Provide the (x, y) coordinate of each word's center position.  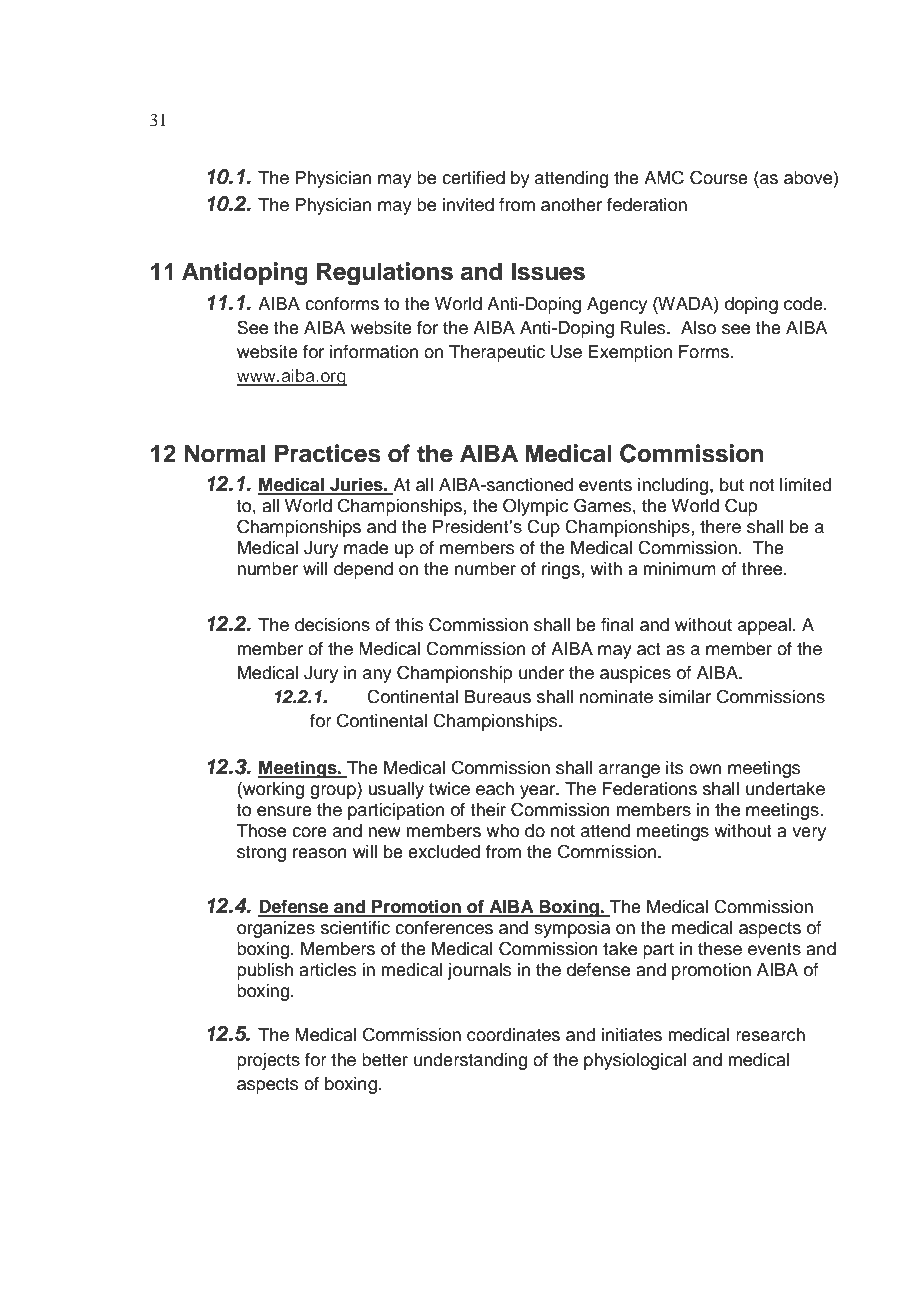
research (770, 1035)
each (495, 789)
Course (719, 177)
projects (268, 1061)
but (732, 485)
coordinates (513, 1035)
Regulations (385, 274)
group (334, 792)
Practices (328, 453)
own (705, 769)
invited (468, 205)
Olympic (535, 507)
